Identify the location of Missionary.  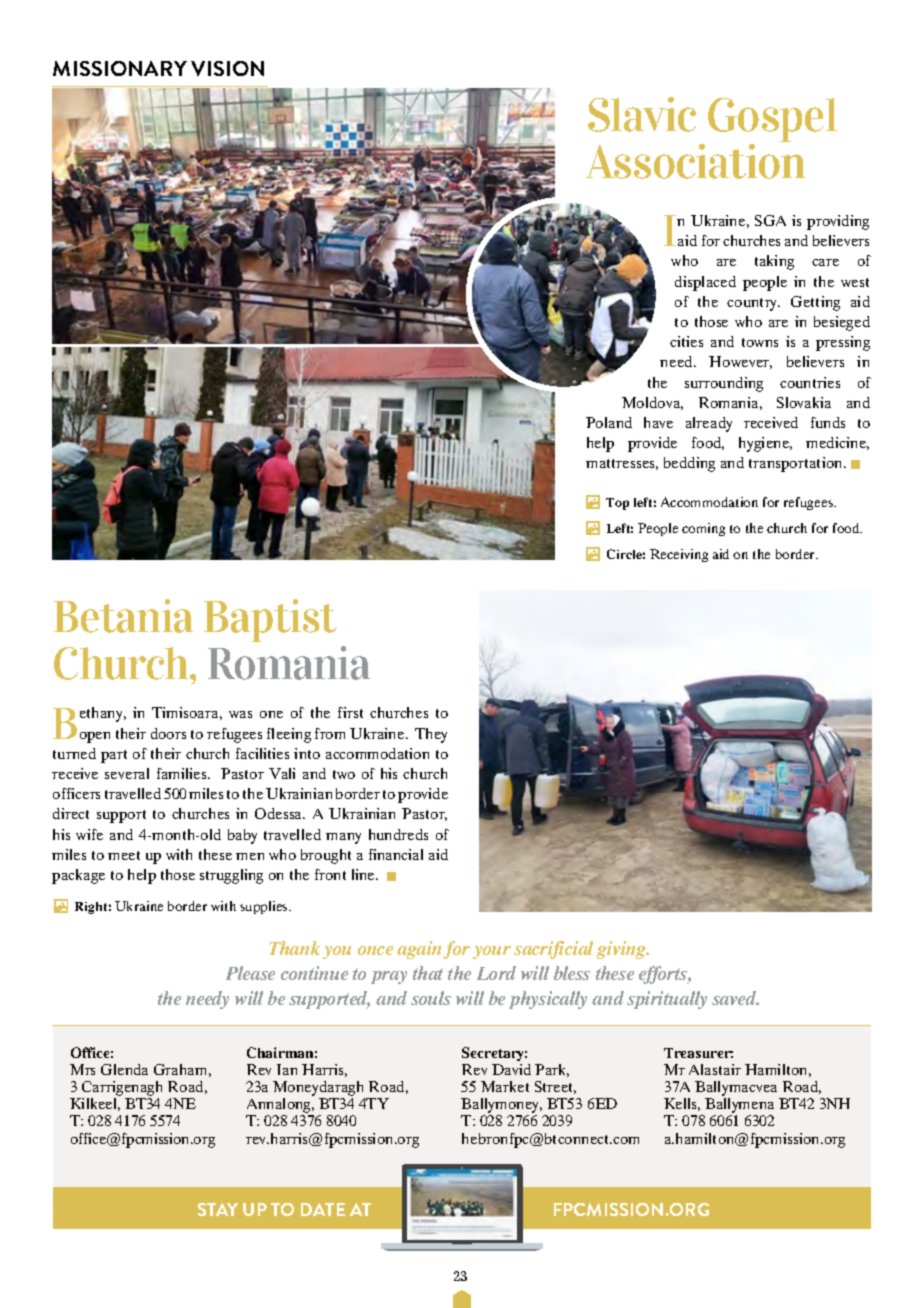
(120, 68).
